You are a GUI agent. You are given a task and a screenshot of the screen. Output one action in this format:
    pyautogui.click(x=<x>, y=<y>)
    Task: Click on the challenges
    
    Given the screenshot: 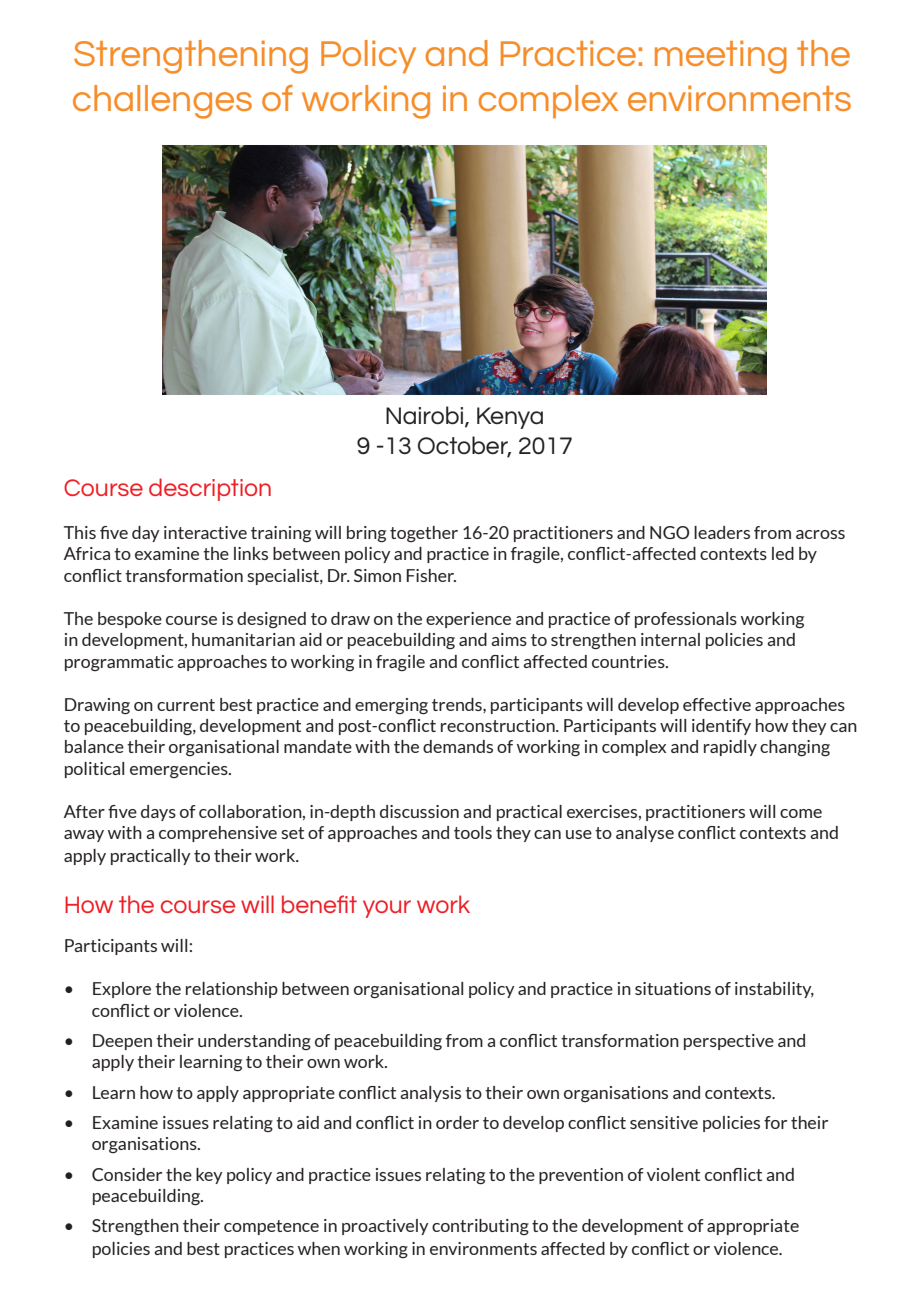 What is the action you would take?
    pyautogui.click(x=162, y=102)
